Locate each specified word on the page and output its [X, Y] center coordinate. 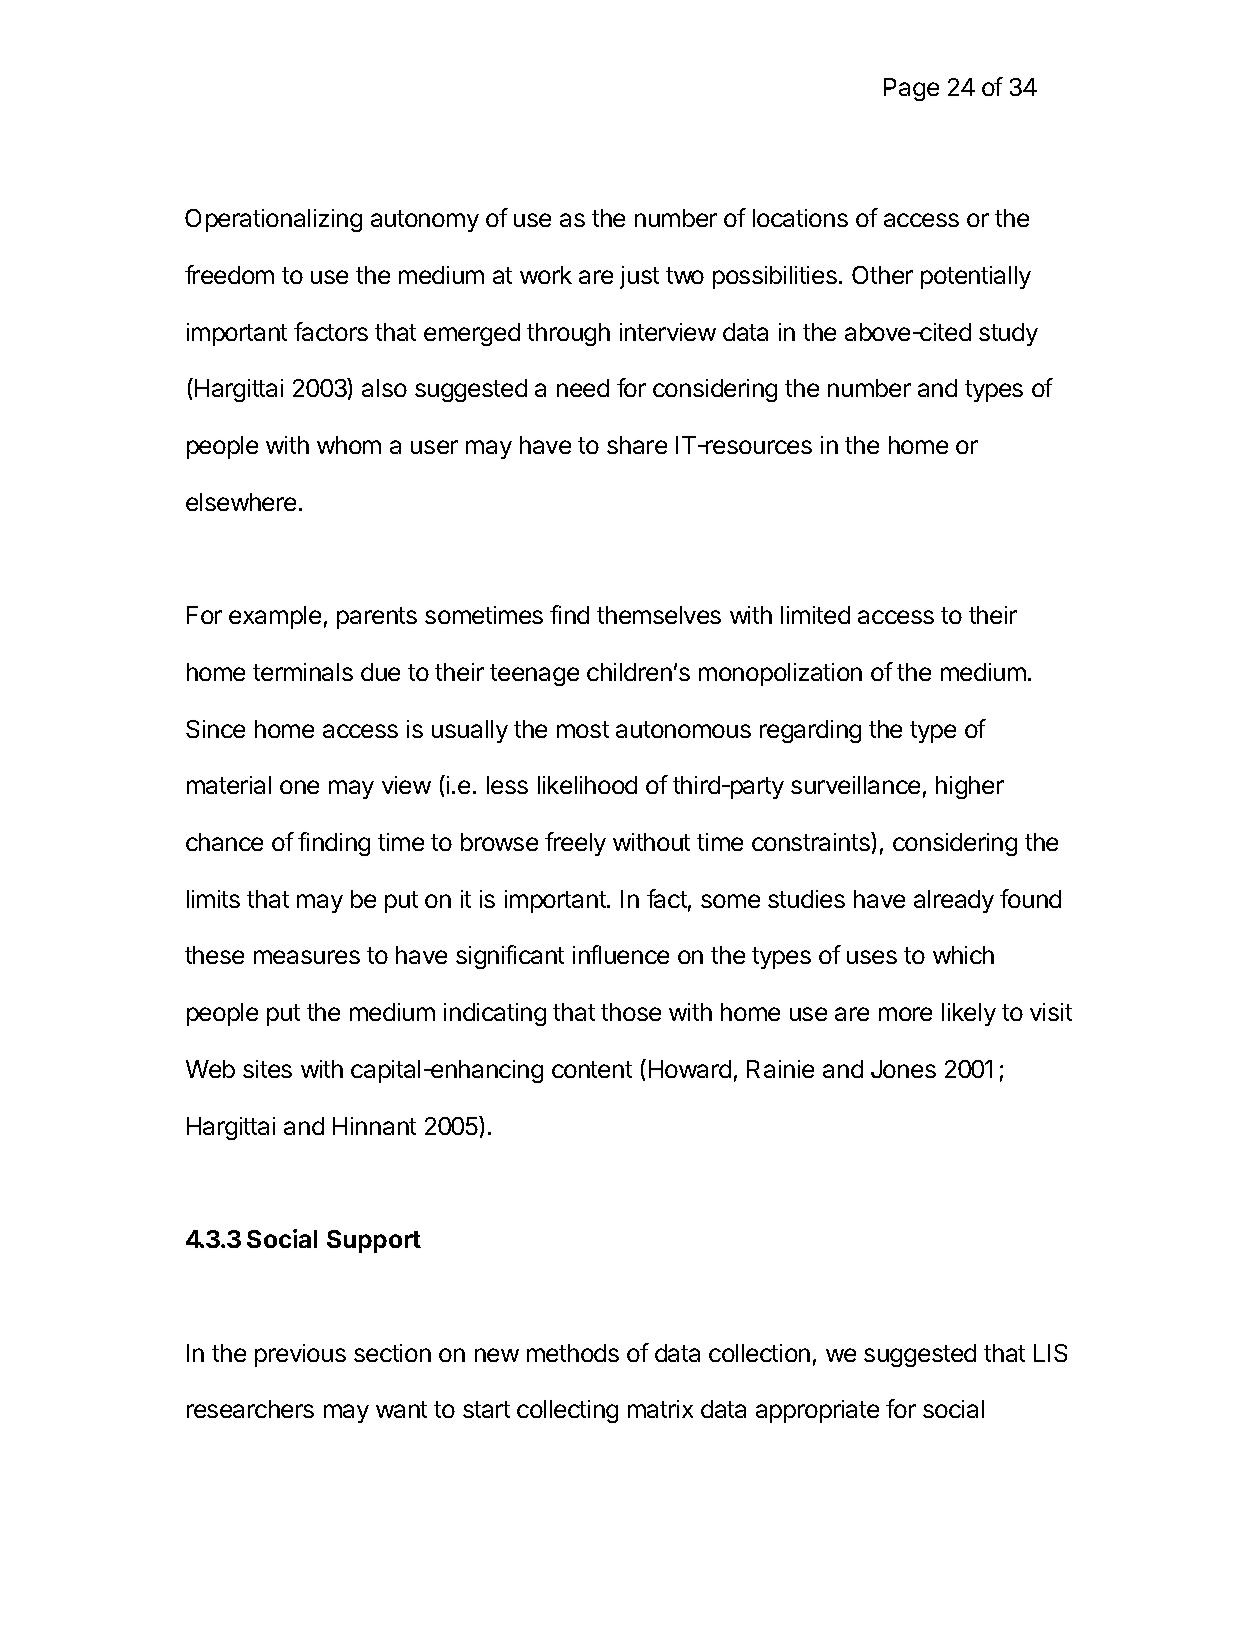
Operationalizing [273, 220]
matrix [660, 1409]
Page [911, 89]
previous [300, 1355]
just [639, 277]
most [583, 729]
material [229, 785]
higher [970, 787]
